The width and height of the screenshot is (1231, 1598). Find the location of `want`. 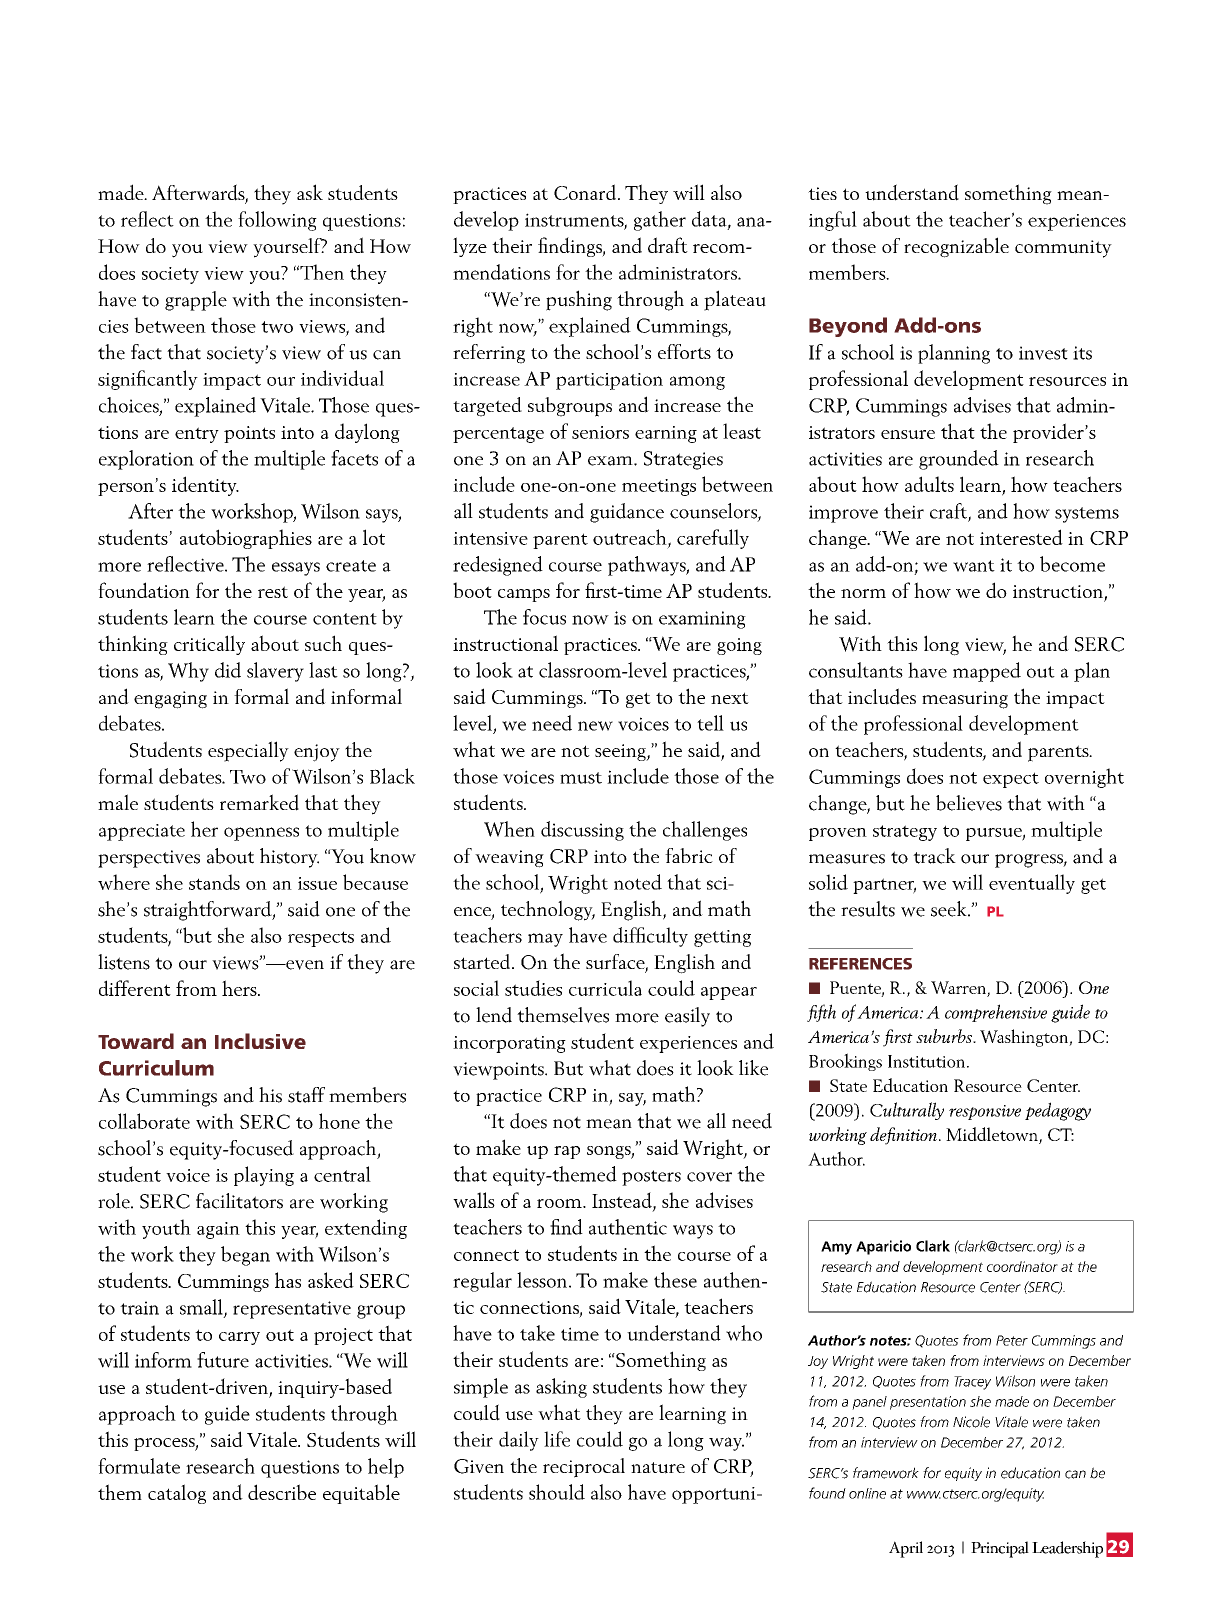

want is located at coordinates (974, 566).
